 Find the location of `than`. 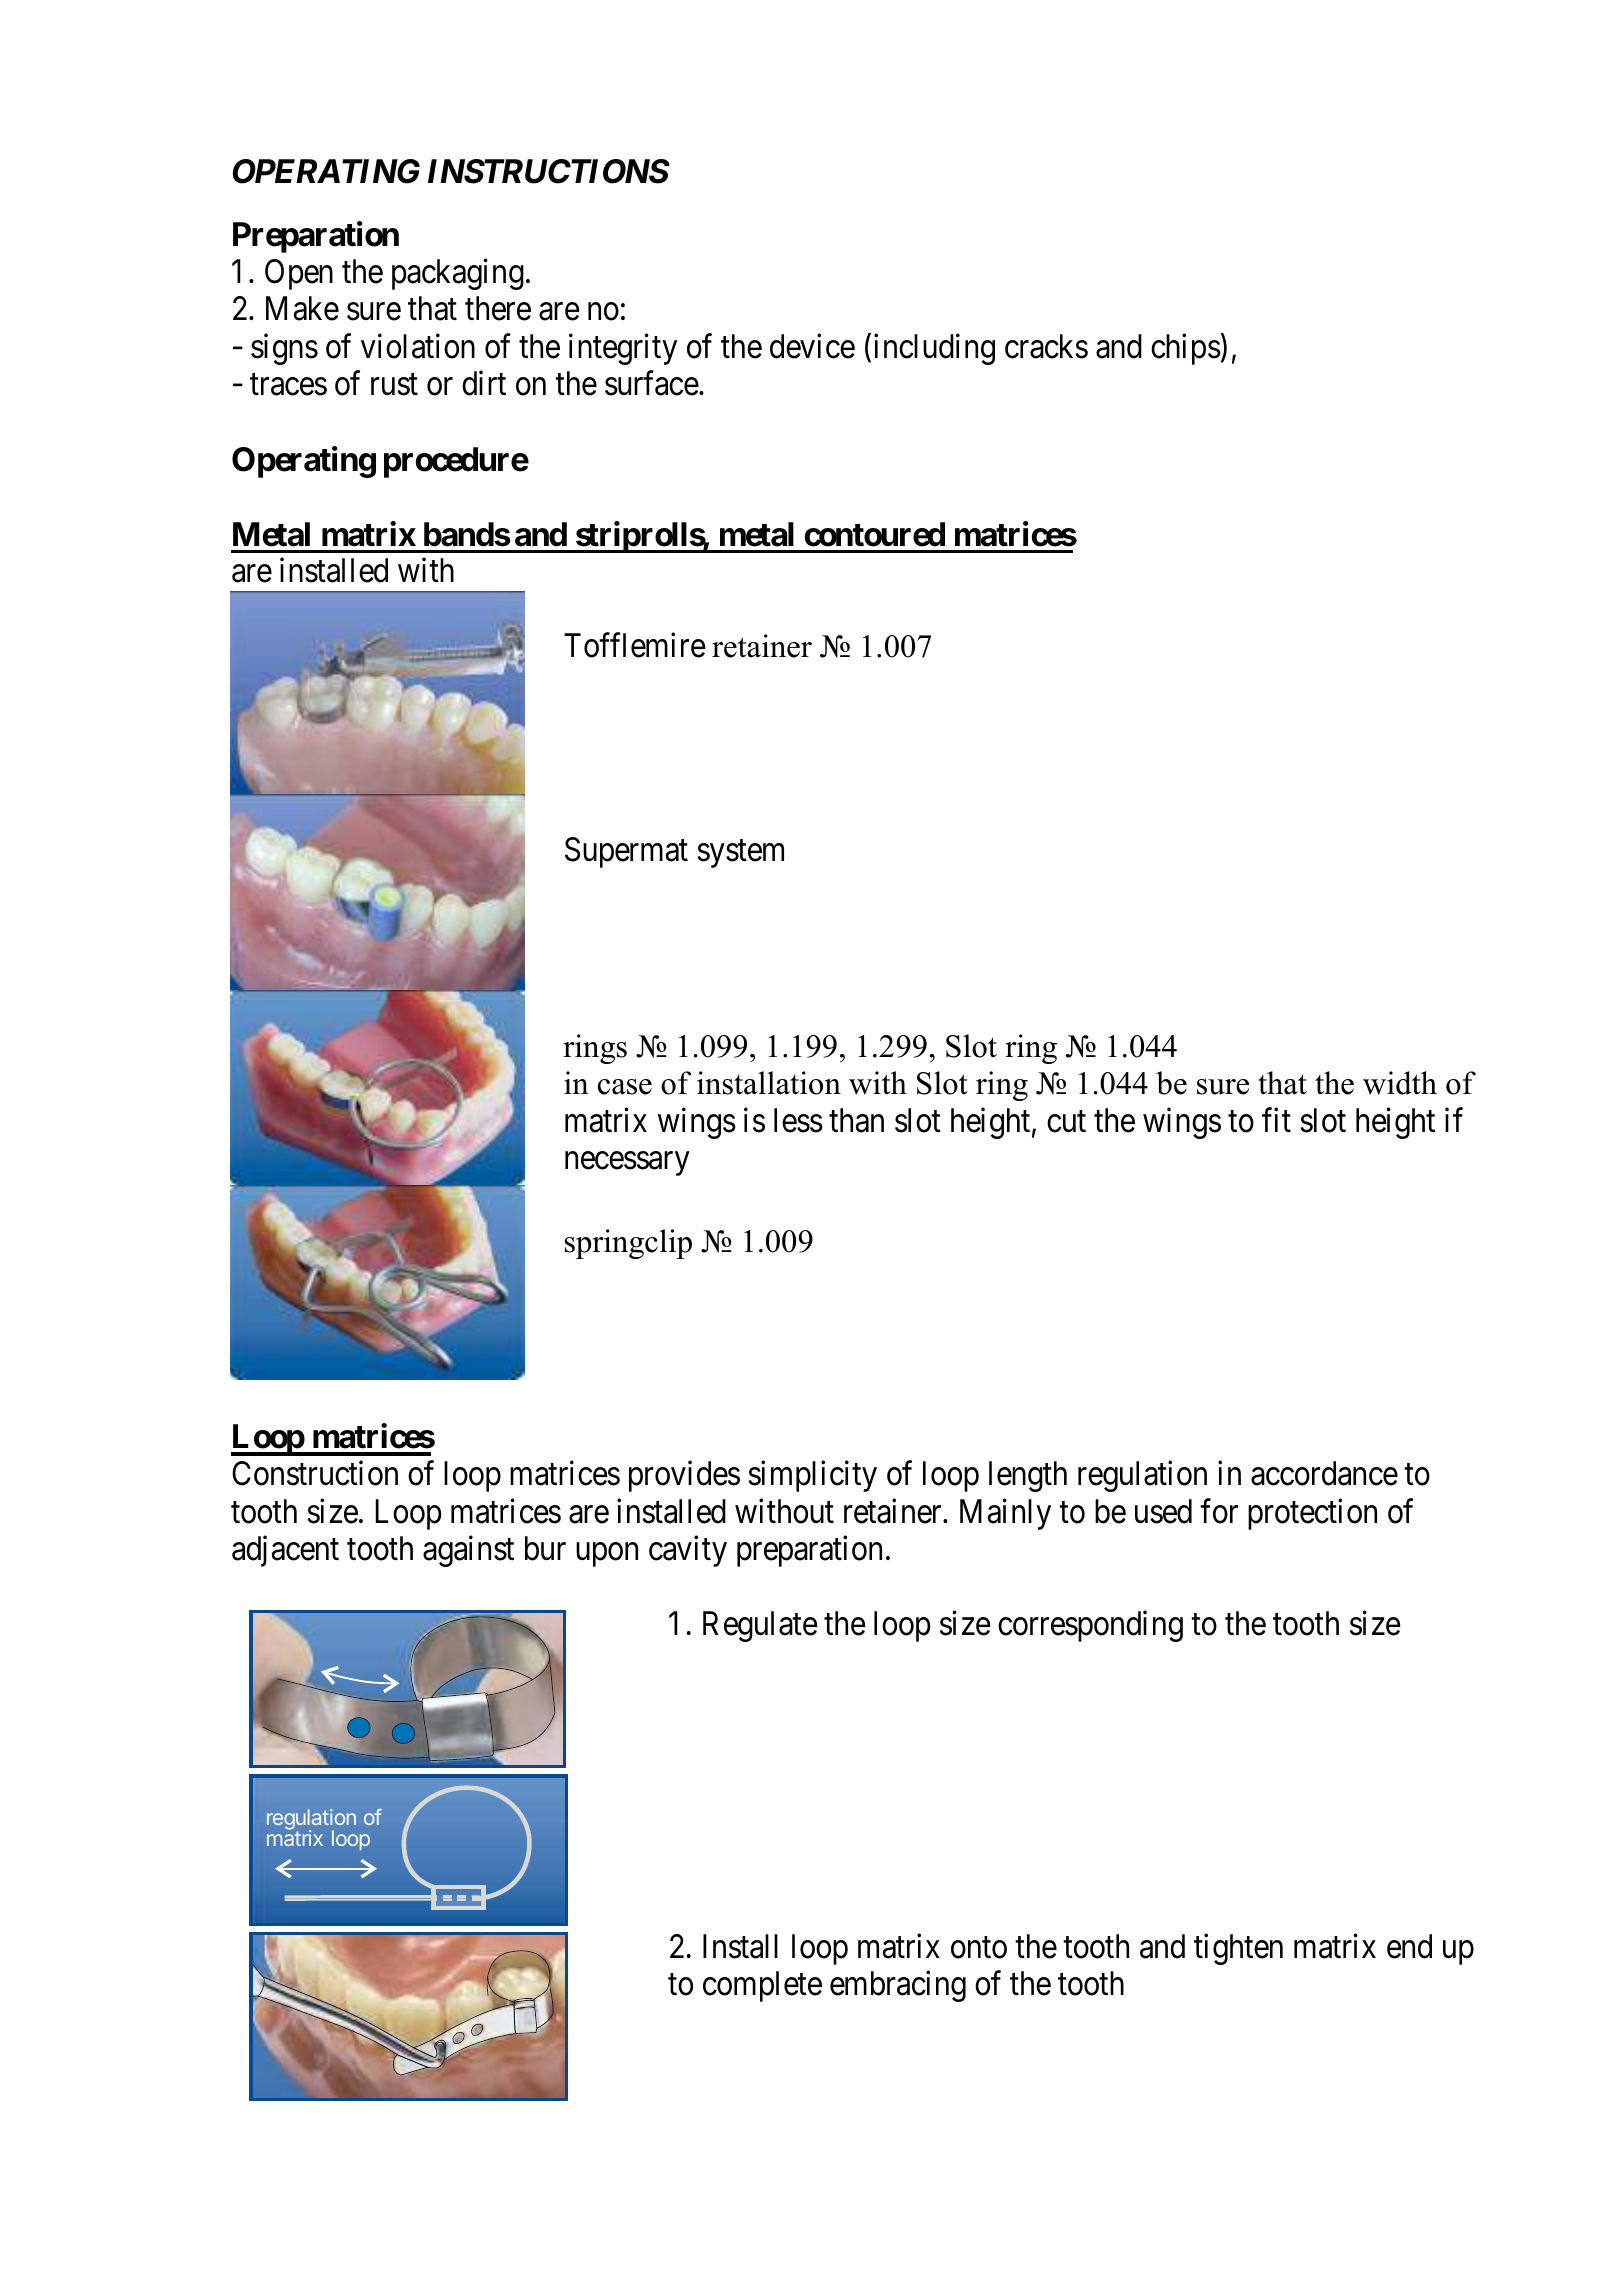

than is located at coordinates (856, 1120).
